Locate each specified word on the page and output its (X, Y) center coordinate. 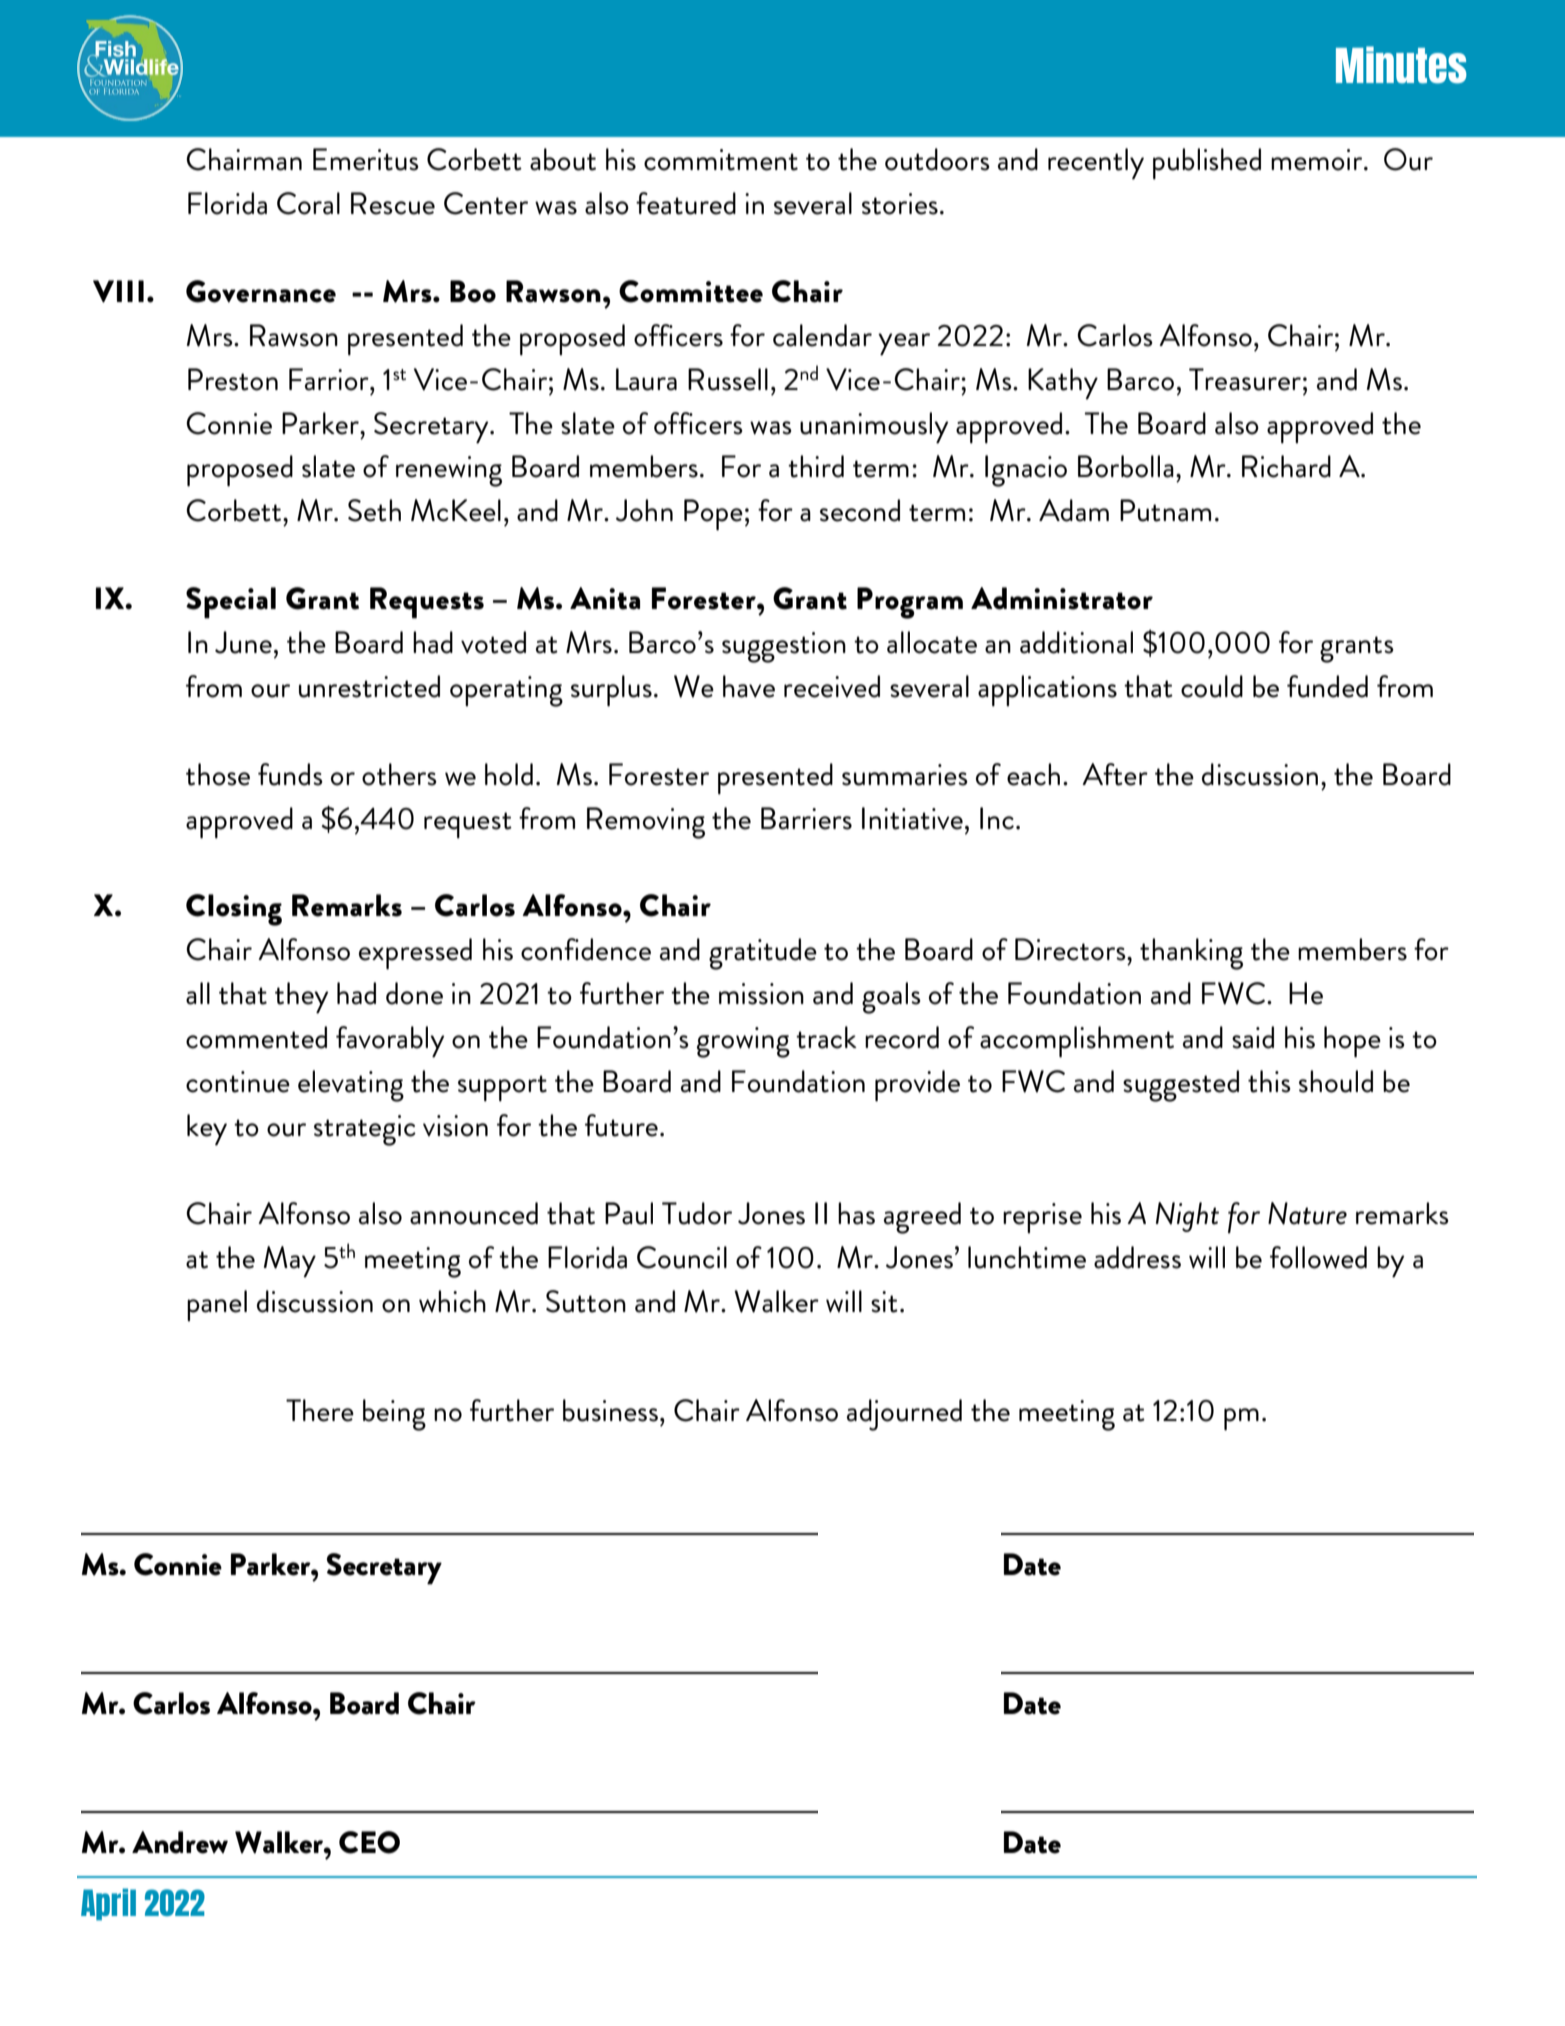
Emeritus (366, 159)
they (302, 998)
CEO (369, 1842)
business (610, 1410)
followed (1318, 1257)
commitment (721, 160)
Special (231, 603)
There (320, 1410)
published (1207, 164)
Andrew (180, 1842)
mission (761, 994)
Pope (713, 515)
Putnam (1165, 510)
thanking (1191, 954)
